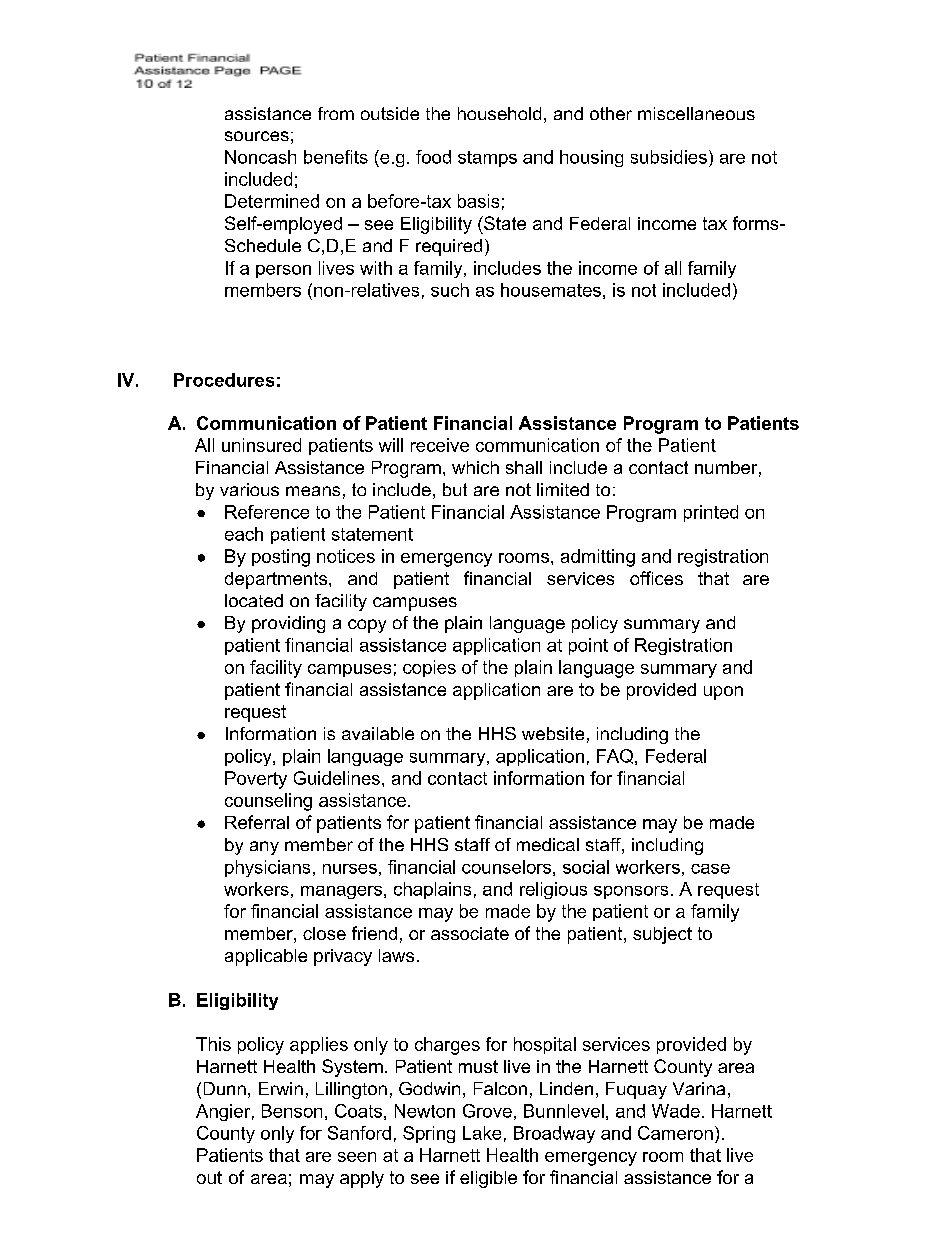 The width and height of the page is (952, 1233). Describe the element at coordinates (249, 489) in the page. I see `various` at that location.
